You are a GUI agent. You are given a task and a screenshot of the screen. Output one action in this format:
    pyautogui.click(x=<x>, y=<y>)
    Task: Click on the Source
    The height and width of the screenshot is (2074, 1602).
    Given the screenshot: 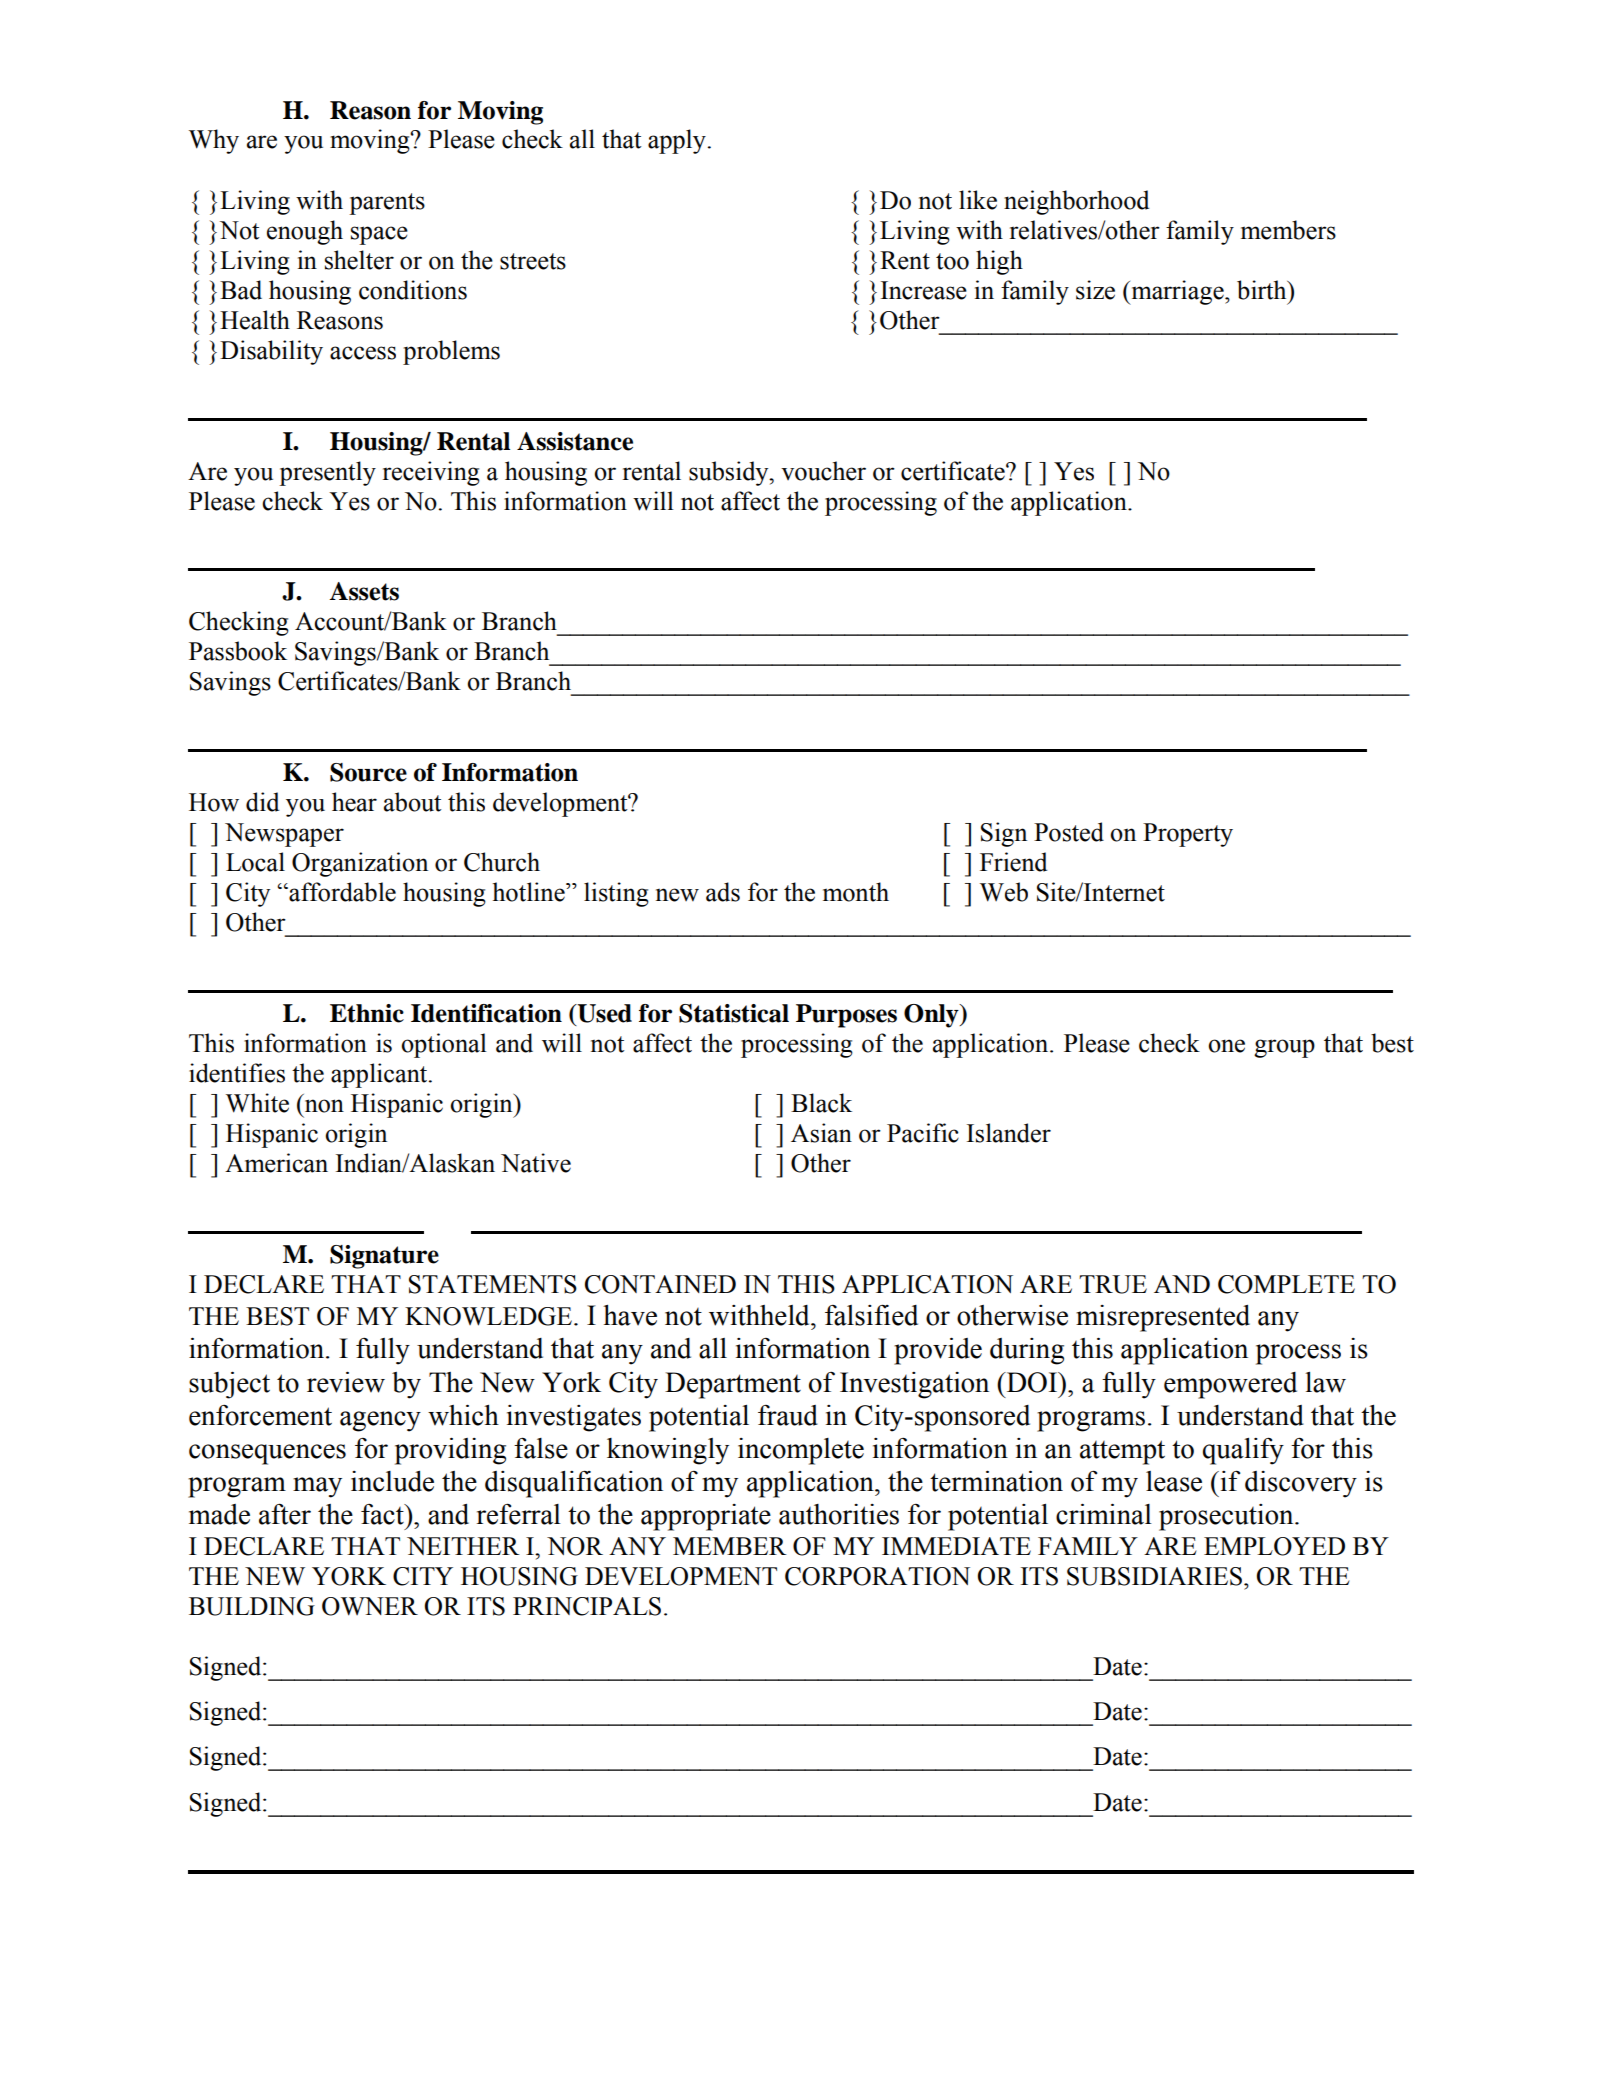 What is the action you would take?
    pyautogui.click(x=368, y=772)
